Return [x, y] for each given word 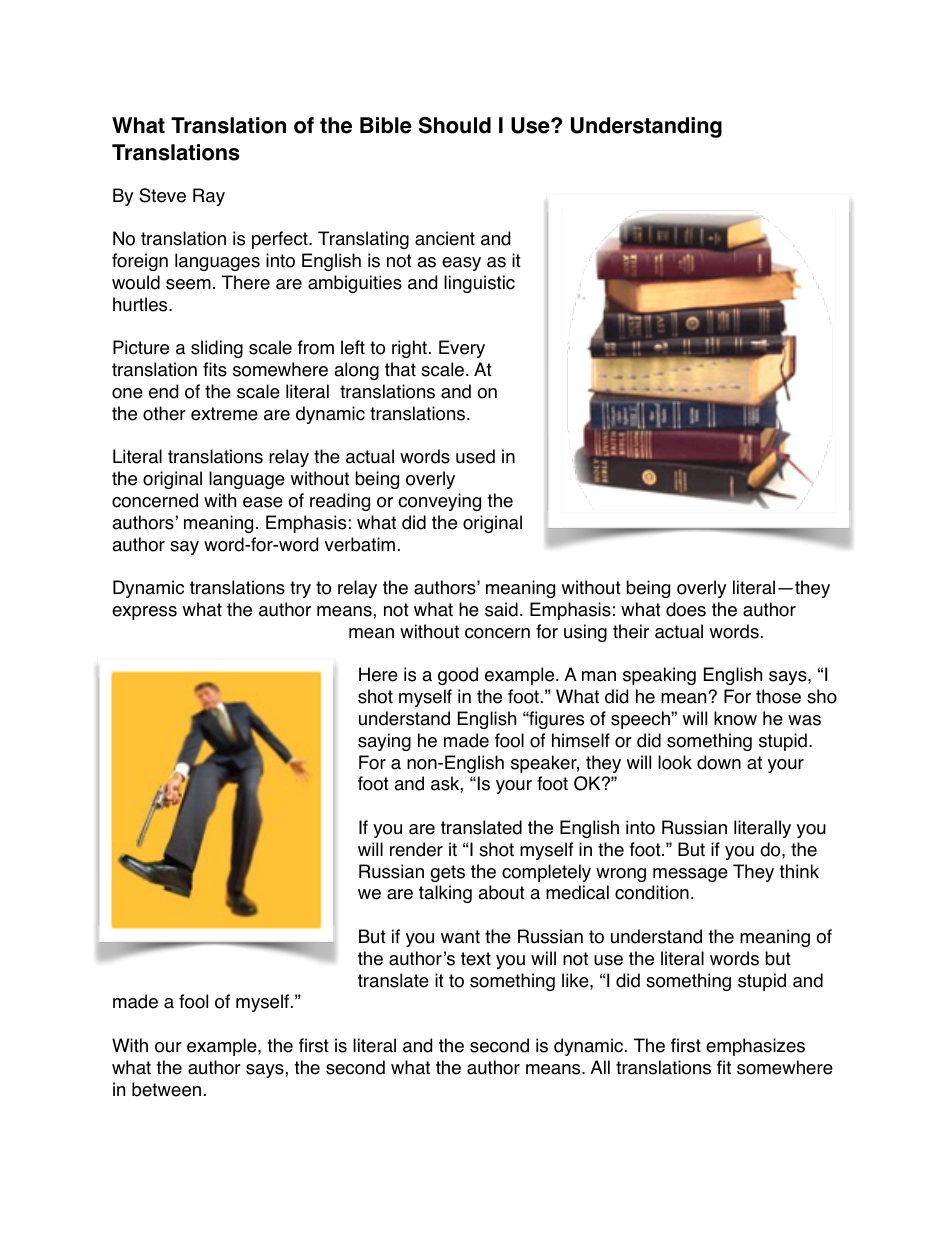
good [458, 676]
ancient [445, 238]
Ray [209, 197]
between [166, 1089]
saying [384, 742]
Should [455, 125]
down [719, 762]
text [476, 959]
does [686, 609]
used [475, 456]
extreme [224, 414]
